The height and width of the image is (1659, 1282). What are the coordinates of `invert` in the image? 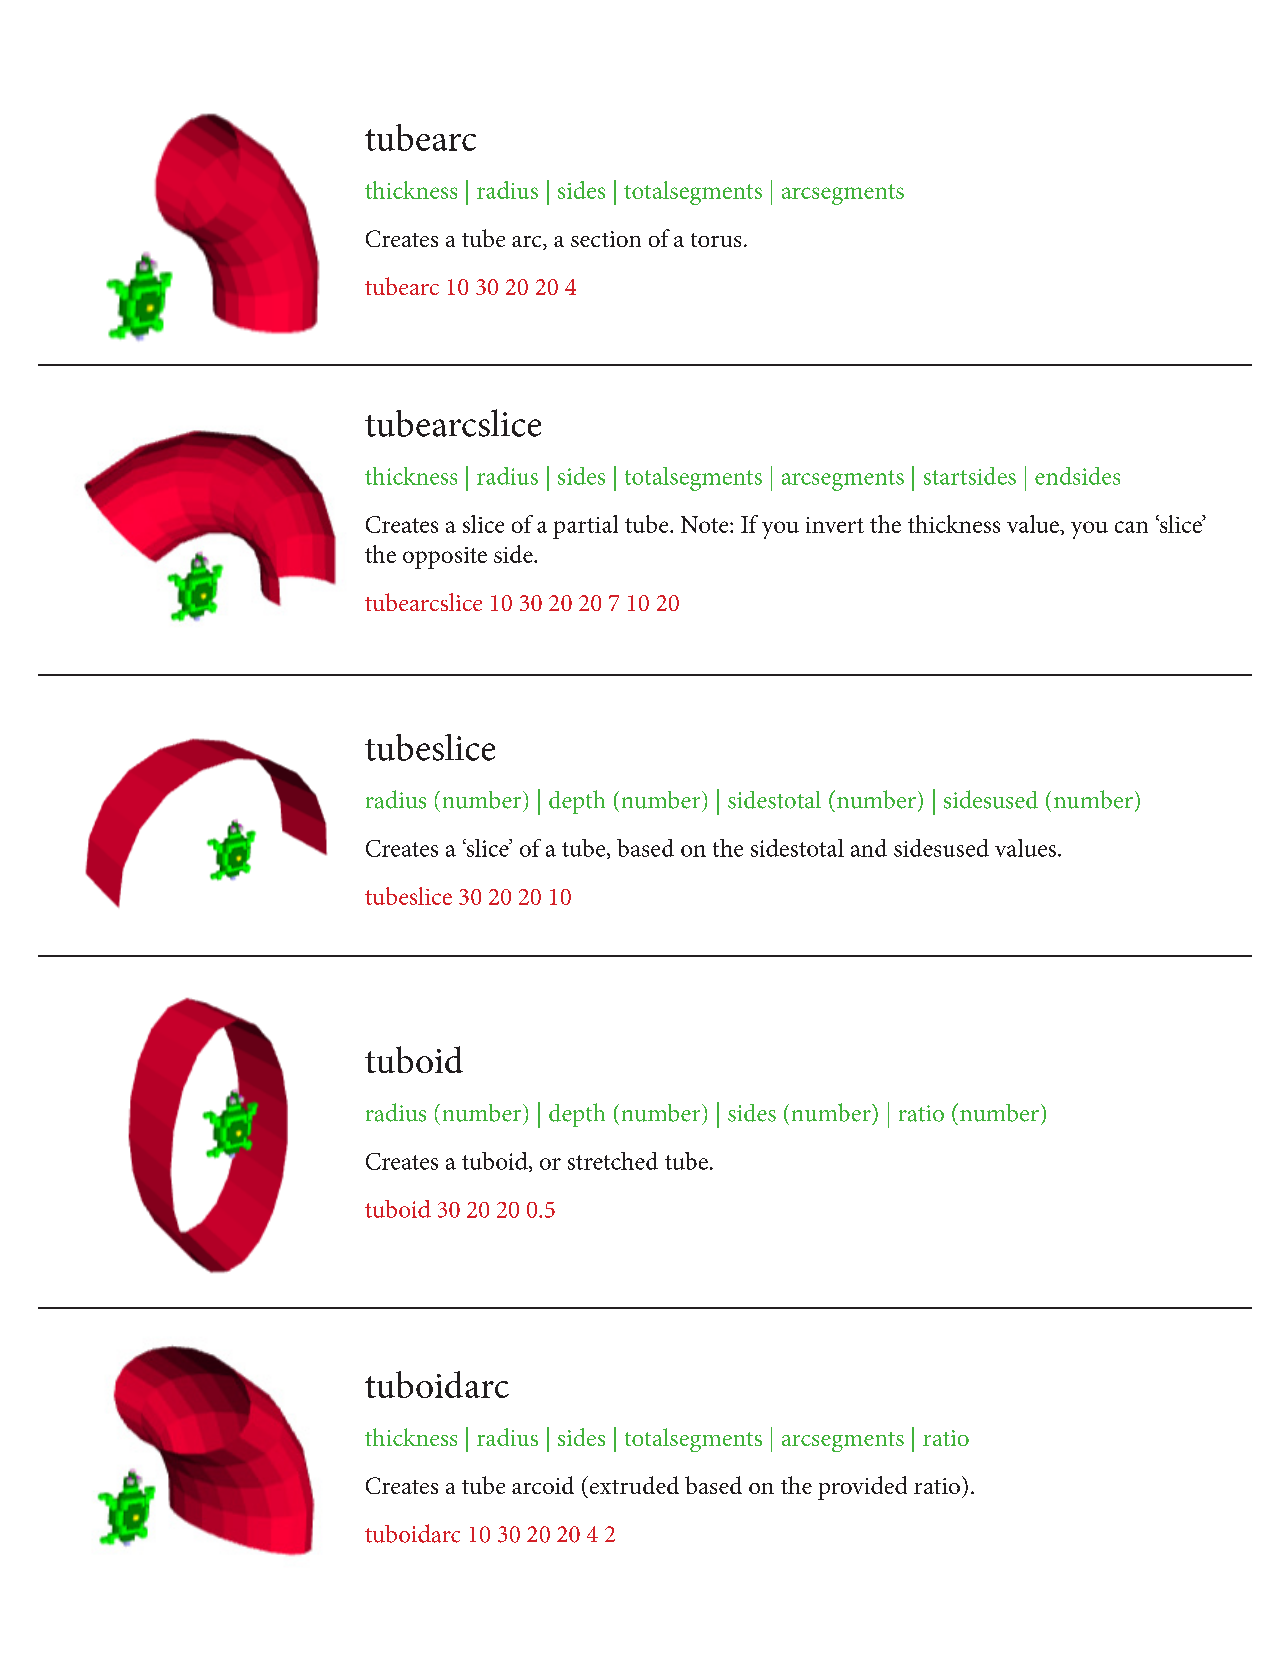 It's located at (835, 525).
